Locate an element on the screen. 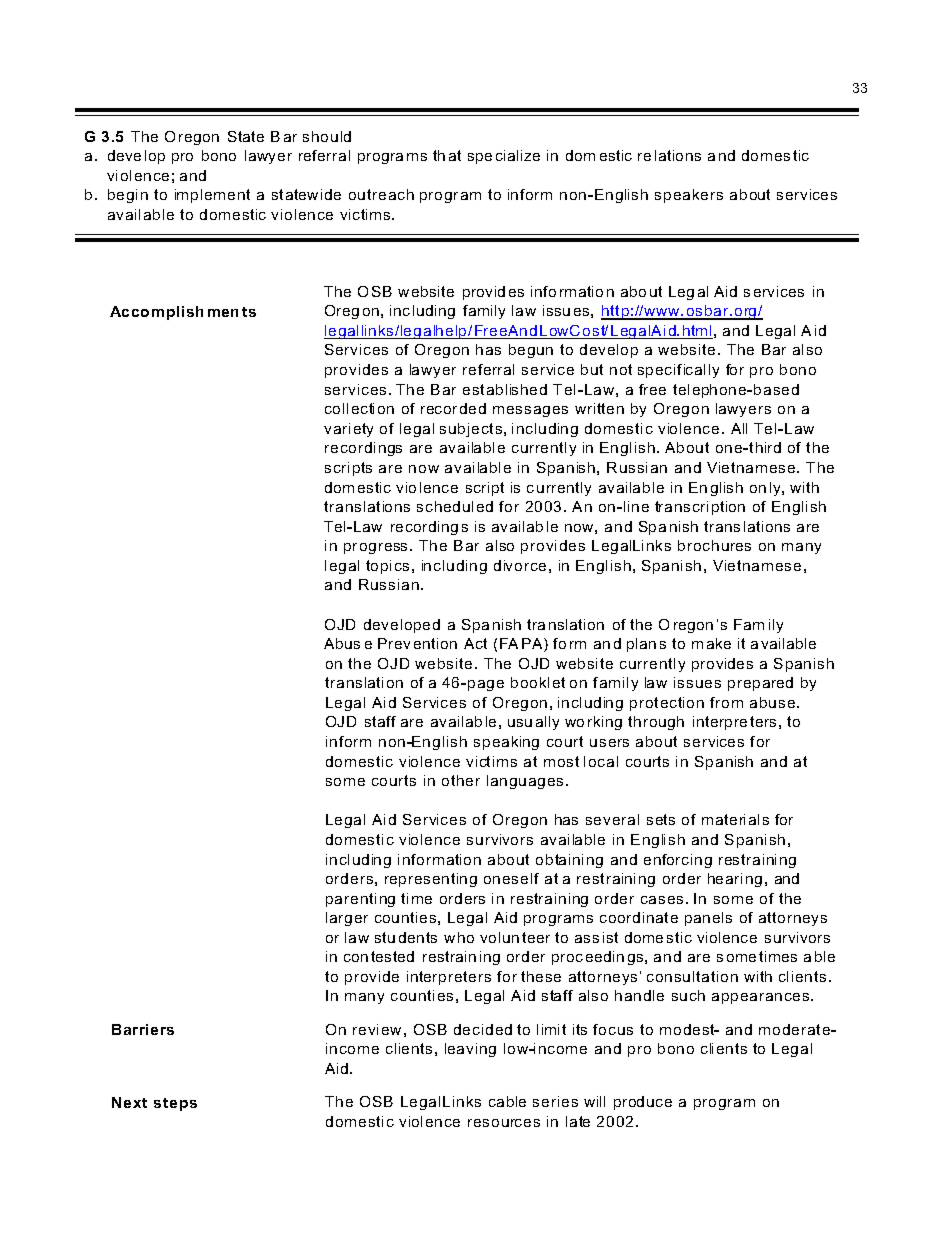 This screenshot has height=1233, width=952. sets is located at coordinates (661, 819).
